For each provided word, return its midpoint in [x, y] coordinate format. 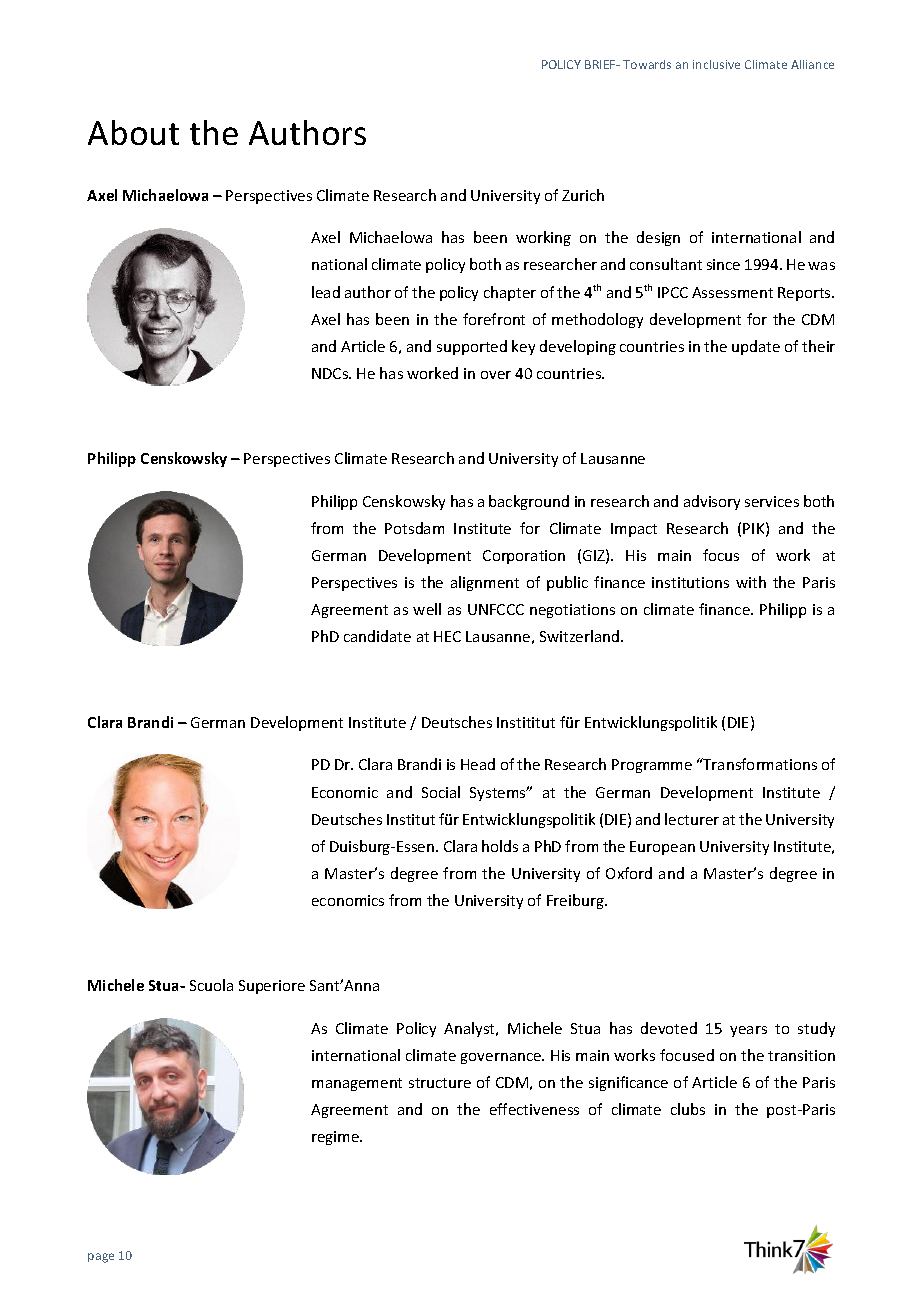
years [748, 1031]
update [756, 347]
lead [326, 292]
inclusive [716, 64]
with [751, 582]
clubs [688, 1109]
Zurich [583, 195]
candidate [377, 636]
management [357, 1084]
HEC [447, 636]
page [101, 1258]
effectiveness [534, 1109]
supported [472, 347]
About [133, 132]
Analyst [470, 1029]
